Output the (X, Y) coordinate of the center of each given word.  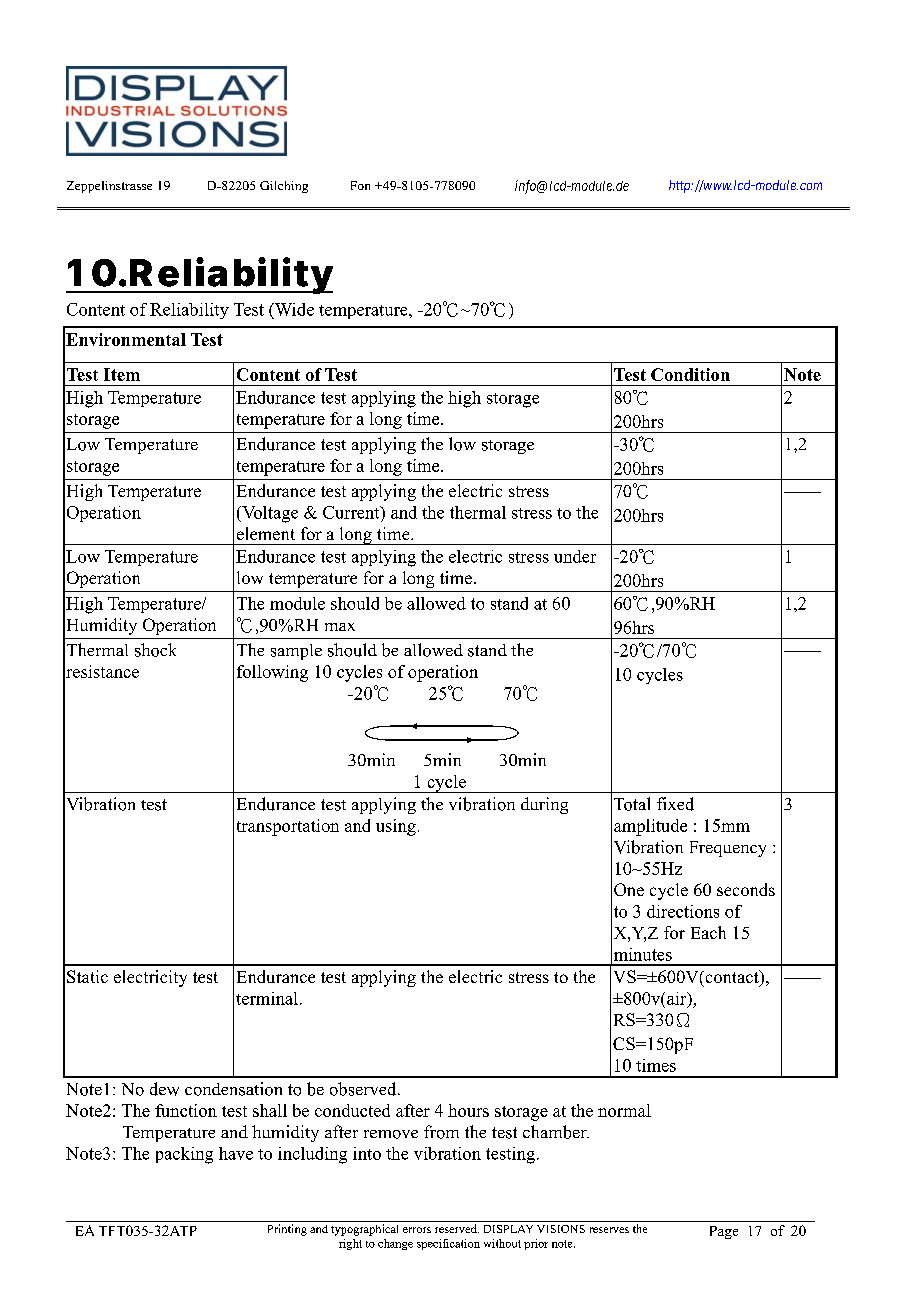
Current (352, 512)
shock (155, 650)
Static (87, 976)
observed (364, 1089)
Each (708, 932)
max (340, 627)
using (396, 827)
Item (122, 374)
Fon (360, 185)
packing (184, 1155)
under (575, 556)
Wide (293, 309)
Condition (690, 374)
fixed (675, 804)
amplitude (650, 827)
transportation (288, 827)
